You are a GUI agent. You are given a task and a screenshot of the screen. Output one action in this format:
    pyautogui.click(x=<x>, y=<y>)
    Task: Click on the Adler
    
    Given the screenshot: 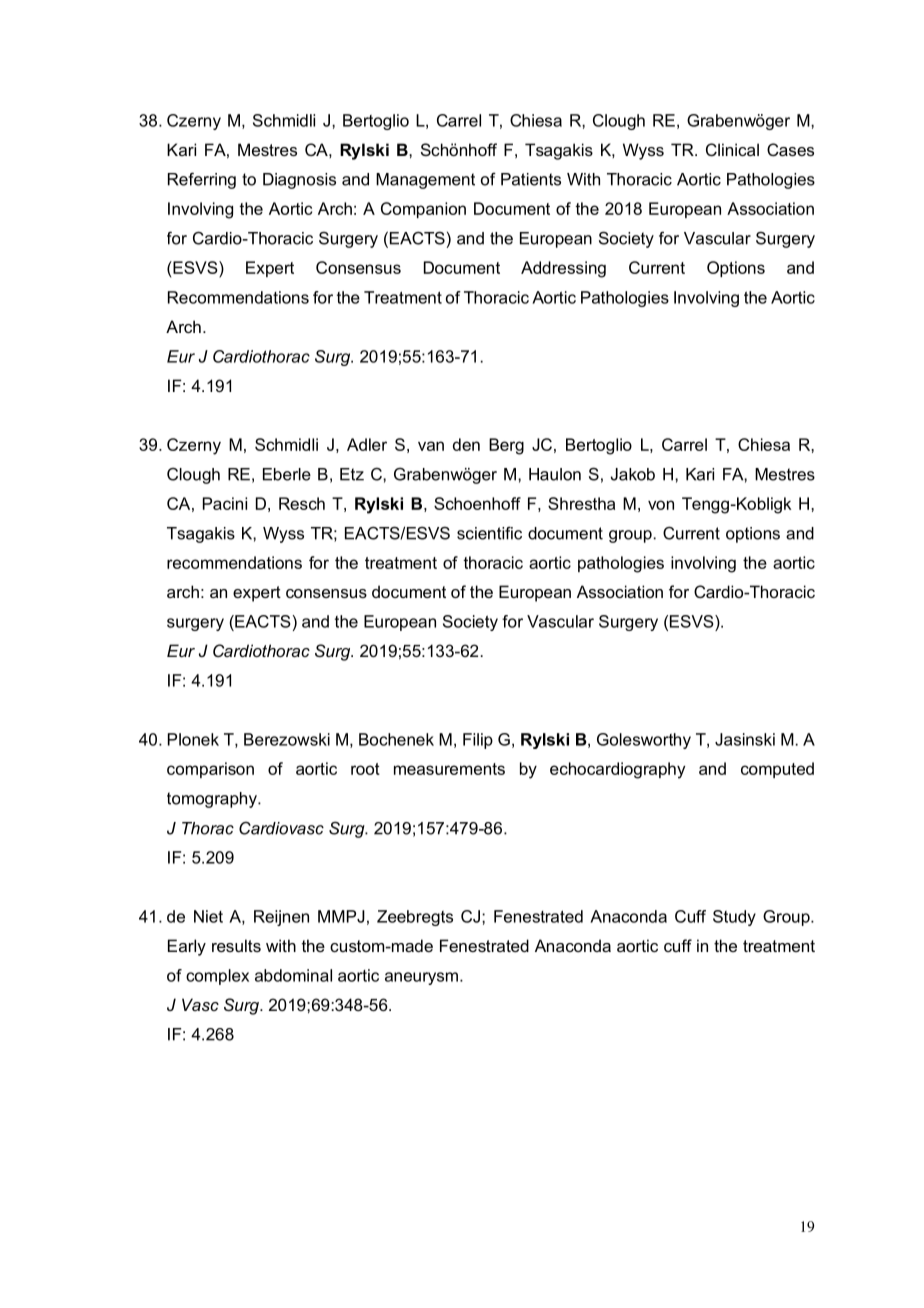 What is the action you would take?
    pyautogui.click(x=367, y=444)
